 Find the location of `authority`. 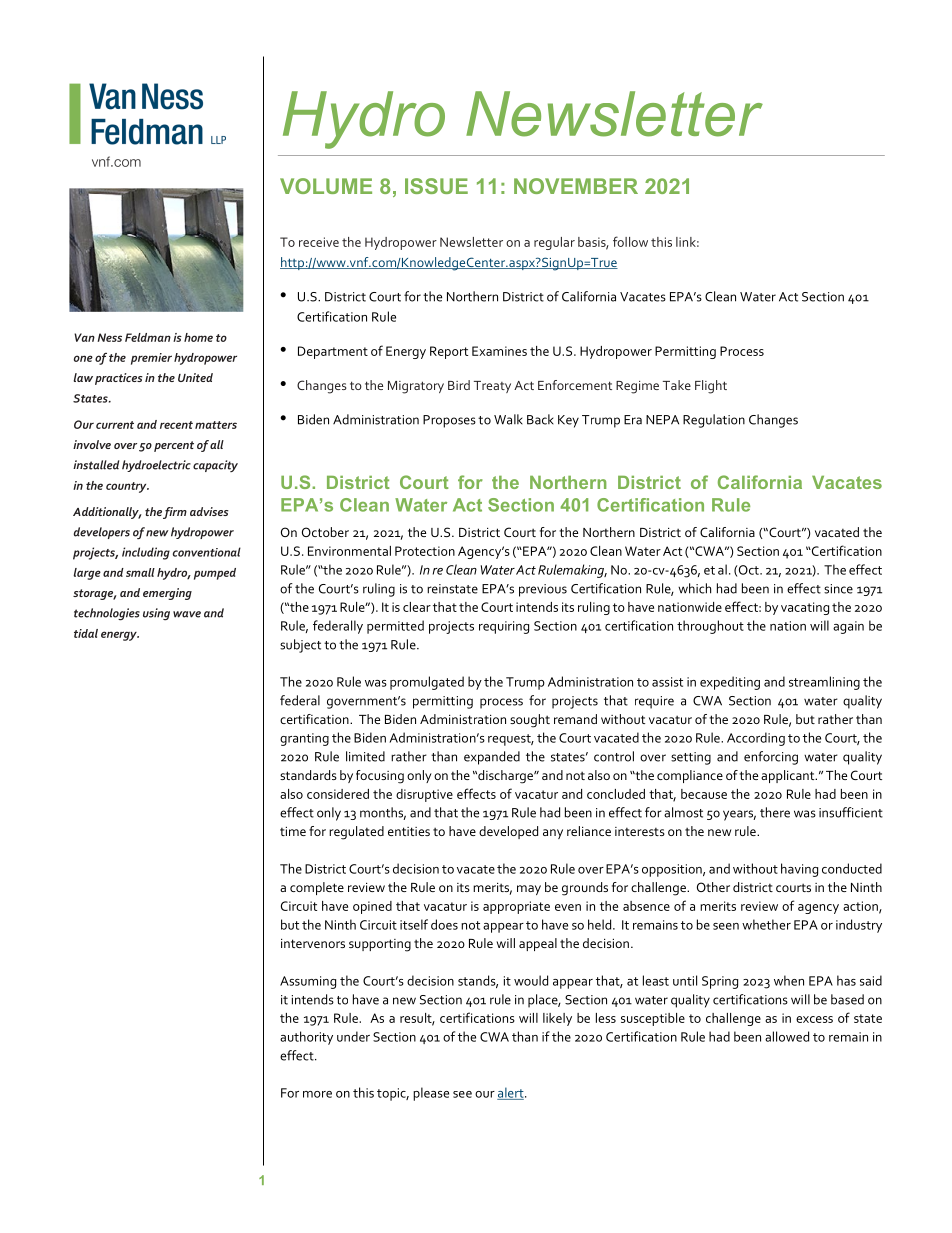

authority is located at coordinates (306, 1038).
